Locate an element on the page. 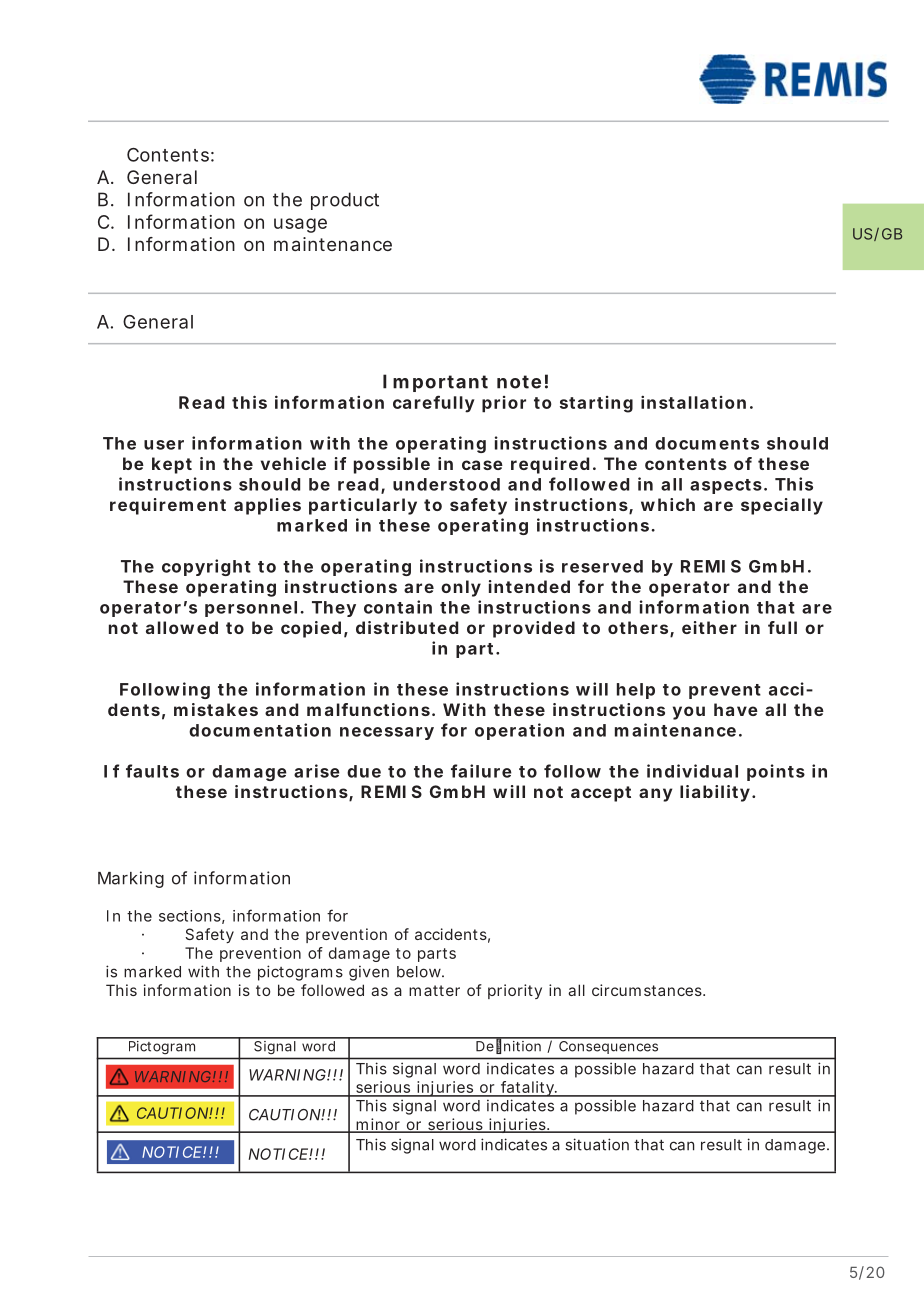  faults is located at coordinates (152, 771).
